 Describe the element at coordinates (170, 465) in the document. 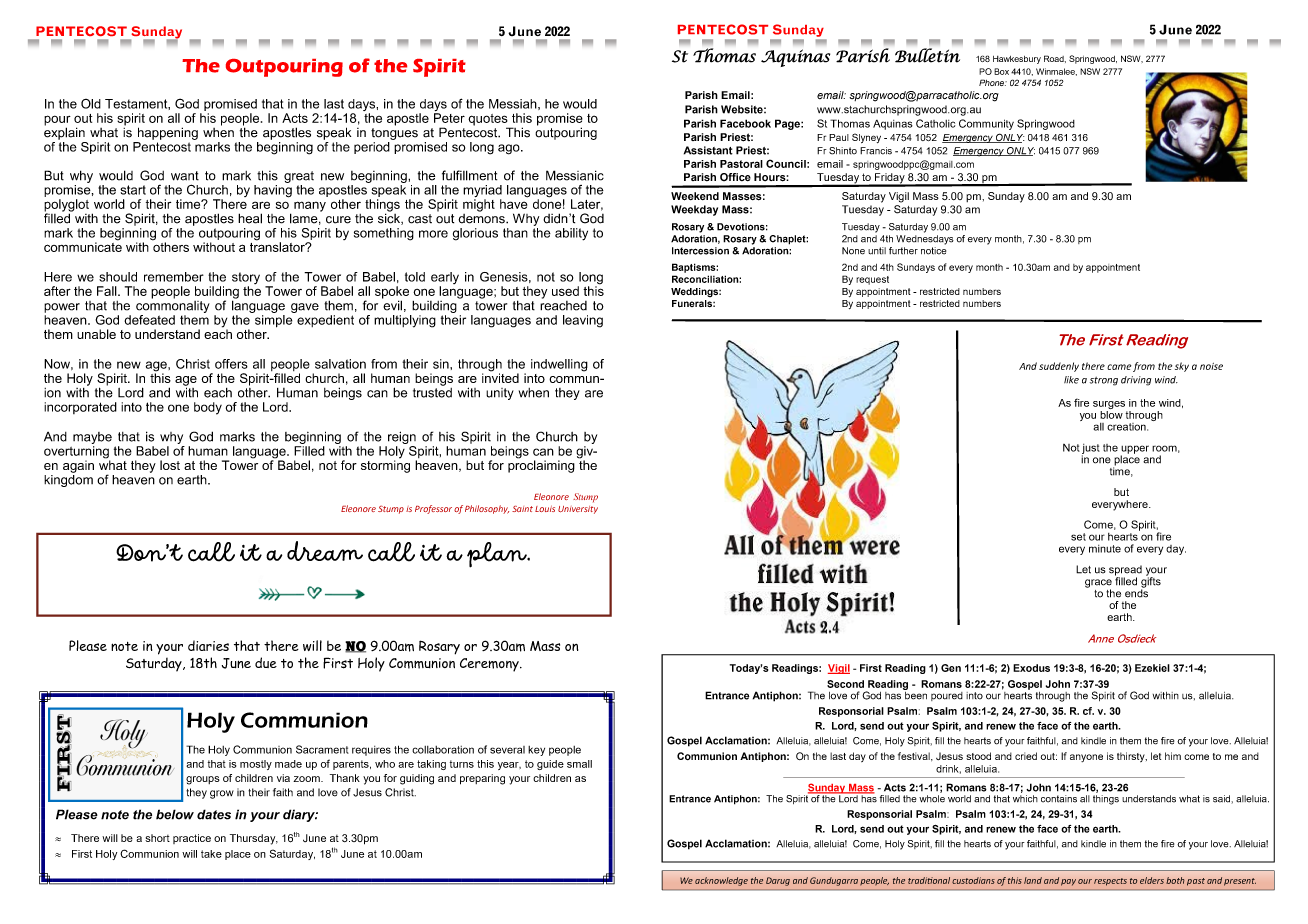

I see `lost` at that location.
